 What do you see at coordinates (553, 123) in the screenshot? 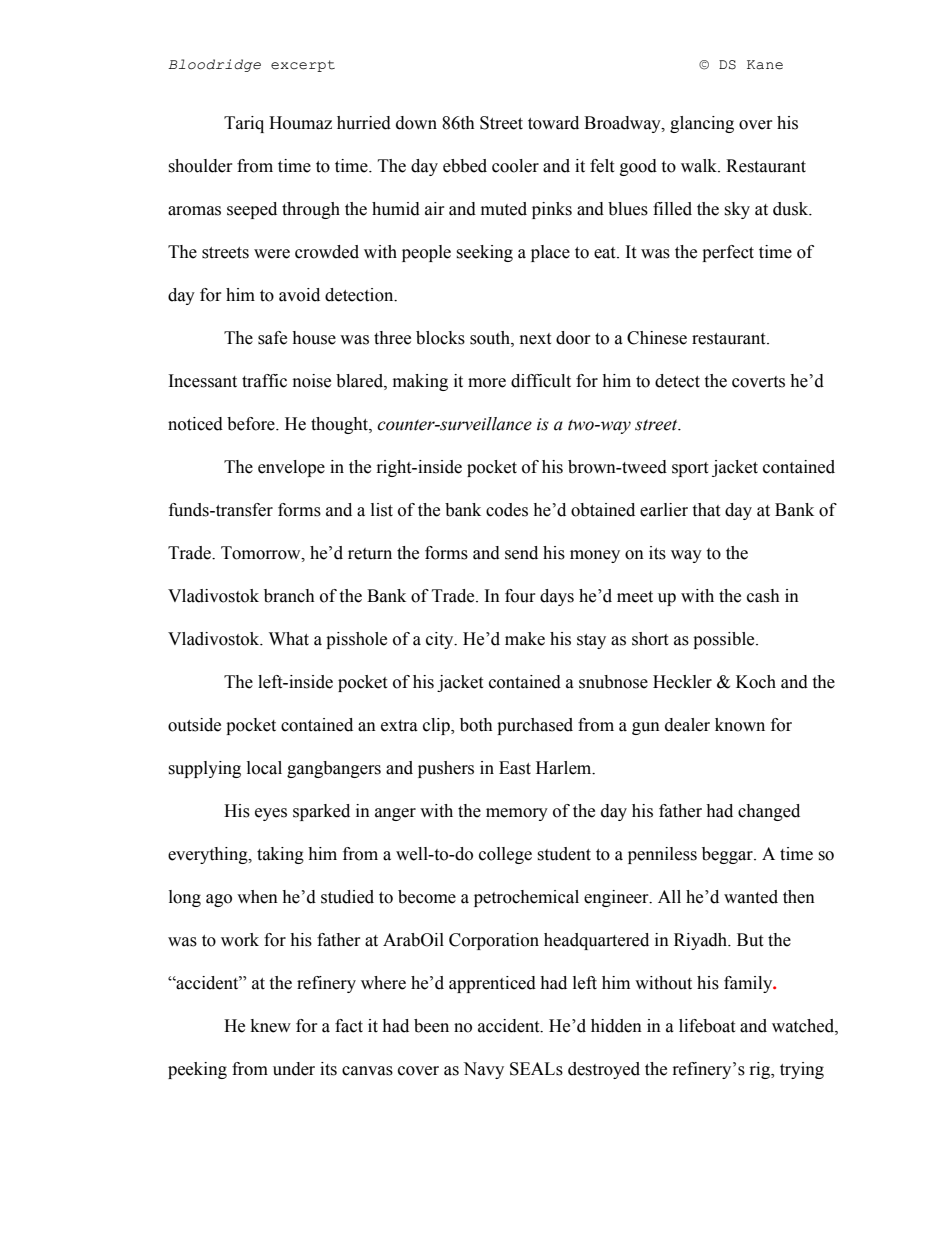
I see `toward` at bounding box center [553, 123].
